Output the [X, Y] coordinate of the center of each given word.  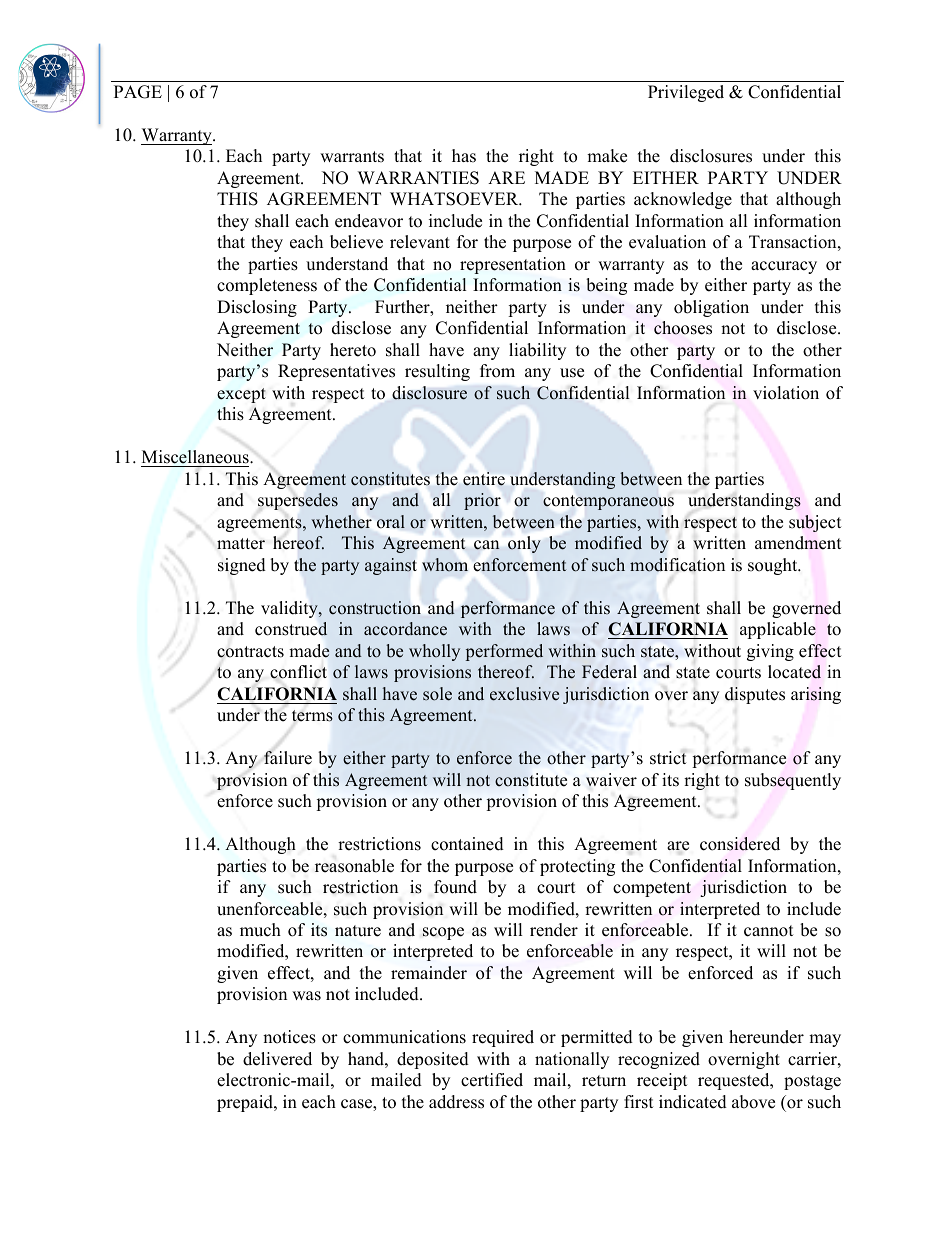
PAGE [138, 92]
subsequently [793, 781]
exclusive [524, 694]
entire [484, 479]
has [464, 156]
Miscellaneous [196, 457]
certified [492, 1080]
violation [786, 393]
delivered [277, 1059]
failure [288, 758]
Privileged [686, 93]
